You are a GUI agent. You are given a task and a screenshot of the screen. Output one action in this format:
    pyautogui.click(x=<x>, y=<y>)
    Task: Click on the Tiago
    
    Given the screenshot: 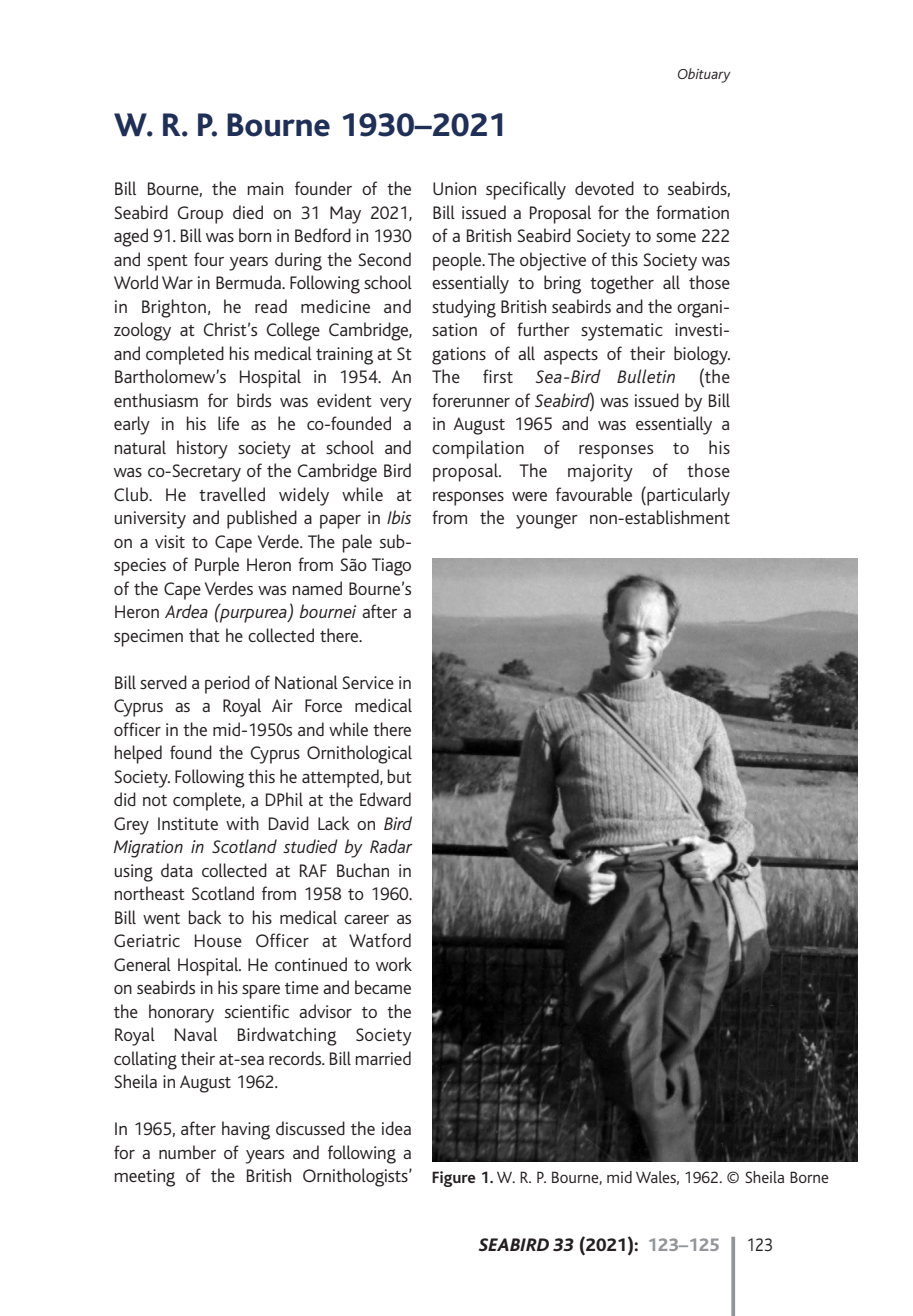 What is the action you would take?
    pyautogui.click(x=391, y=567)
